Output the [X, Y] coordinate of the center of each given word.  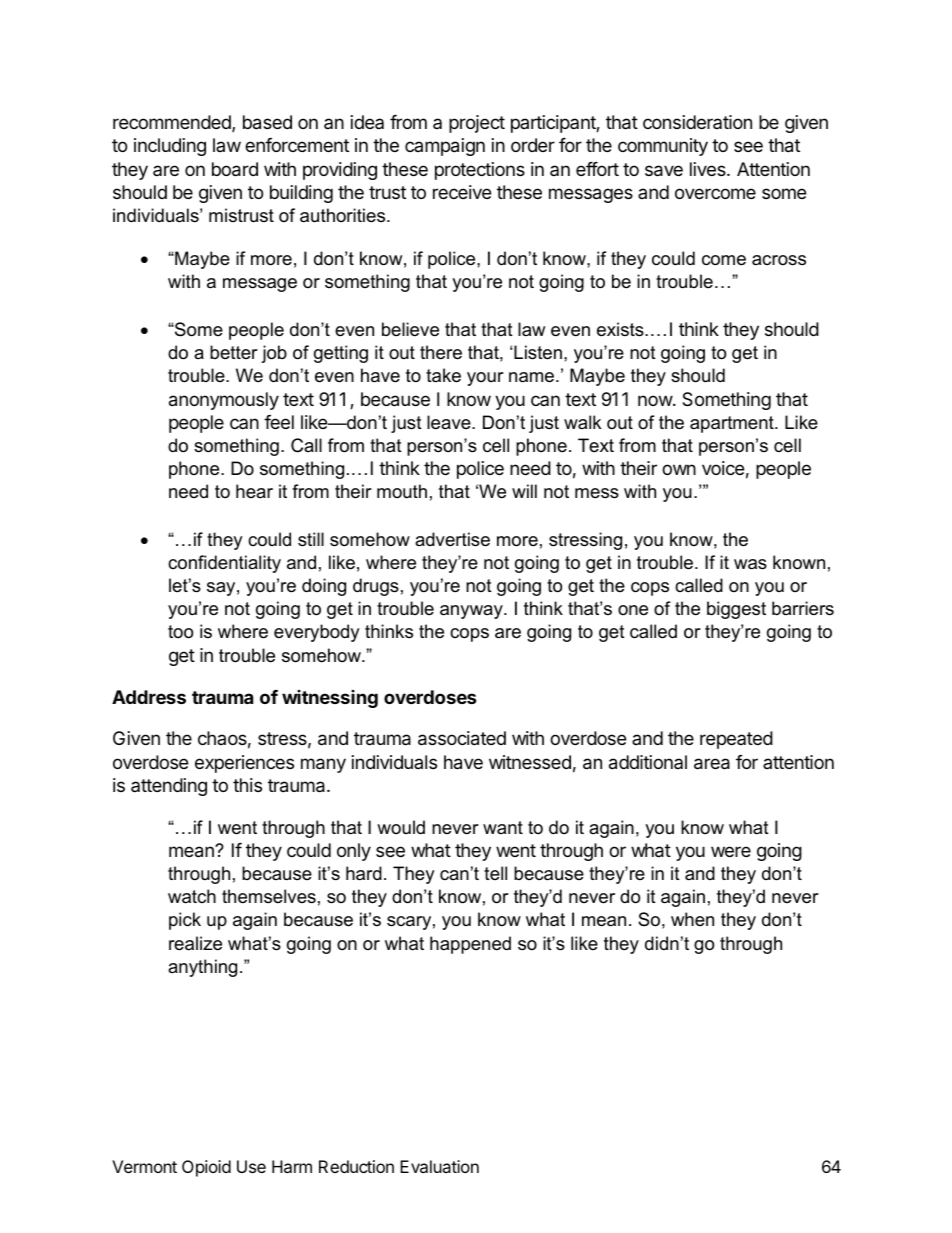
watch [192, 896]
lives [709, 169]
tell [495, 873]
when [692, 919]
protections [480, 171]
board [235, 169]
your [485, 379]
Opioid [206, 1168]
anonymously [224, 401]
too [180, 632]
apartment [733, 424]
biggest [736, 610]
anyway [472, 612]
